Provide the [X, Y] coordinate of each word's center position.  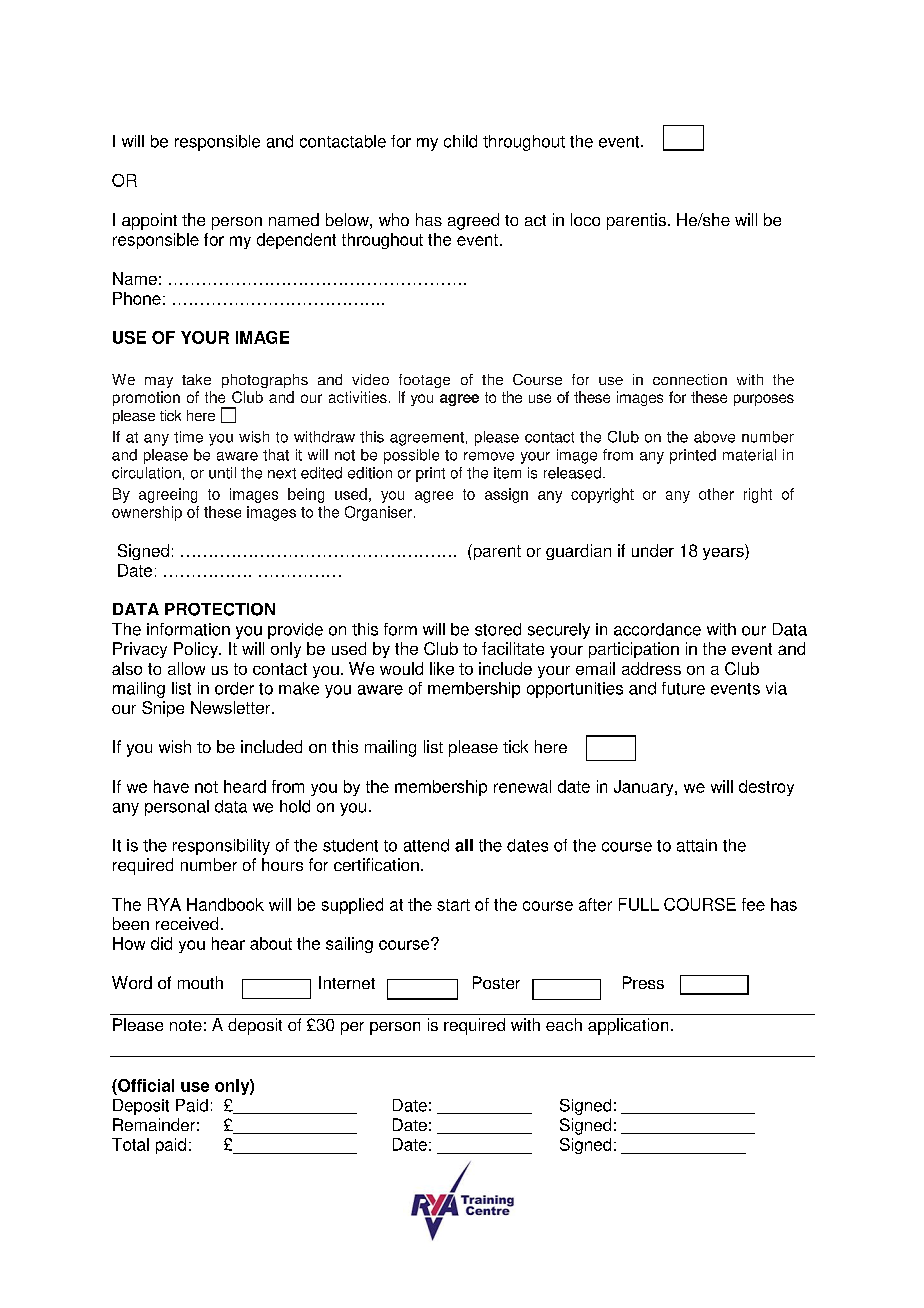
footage [424, 381]
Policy [197, 650]
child [460, 141]
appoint [149, 221]
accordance [657, 629]
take [196, 379]
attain [697, 845]
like [442, 668]
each [564, 1024]
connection [690, 379]
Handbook [225, 904]
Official [145, 1085]
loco [585, 219]
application [628, 1026]
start [453, 905]
